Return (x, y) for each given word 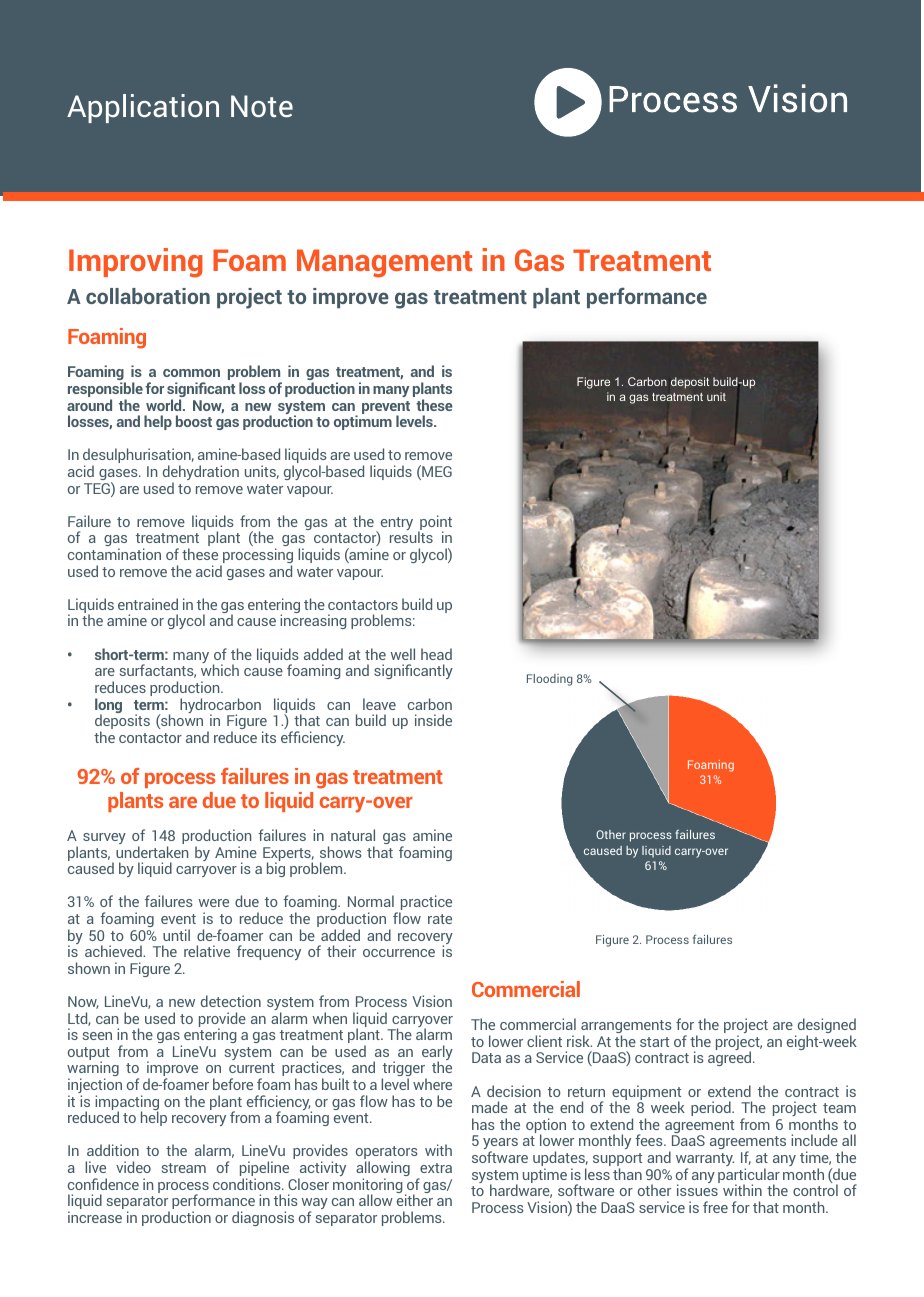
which (220, 670)
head (436, 654)
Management (385, 263)
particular (749, 1177)
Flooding (549, 680)
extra (436, 1168)
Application (143, 108)
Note (262, 106)
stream (184, 1168)
